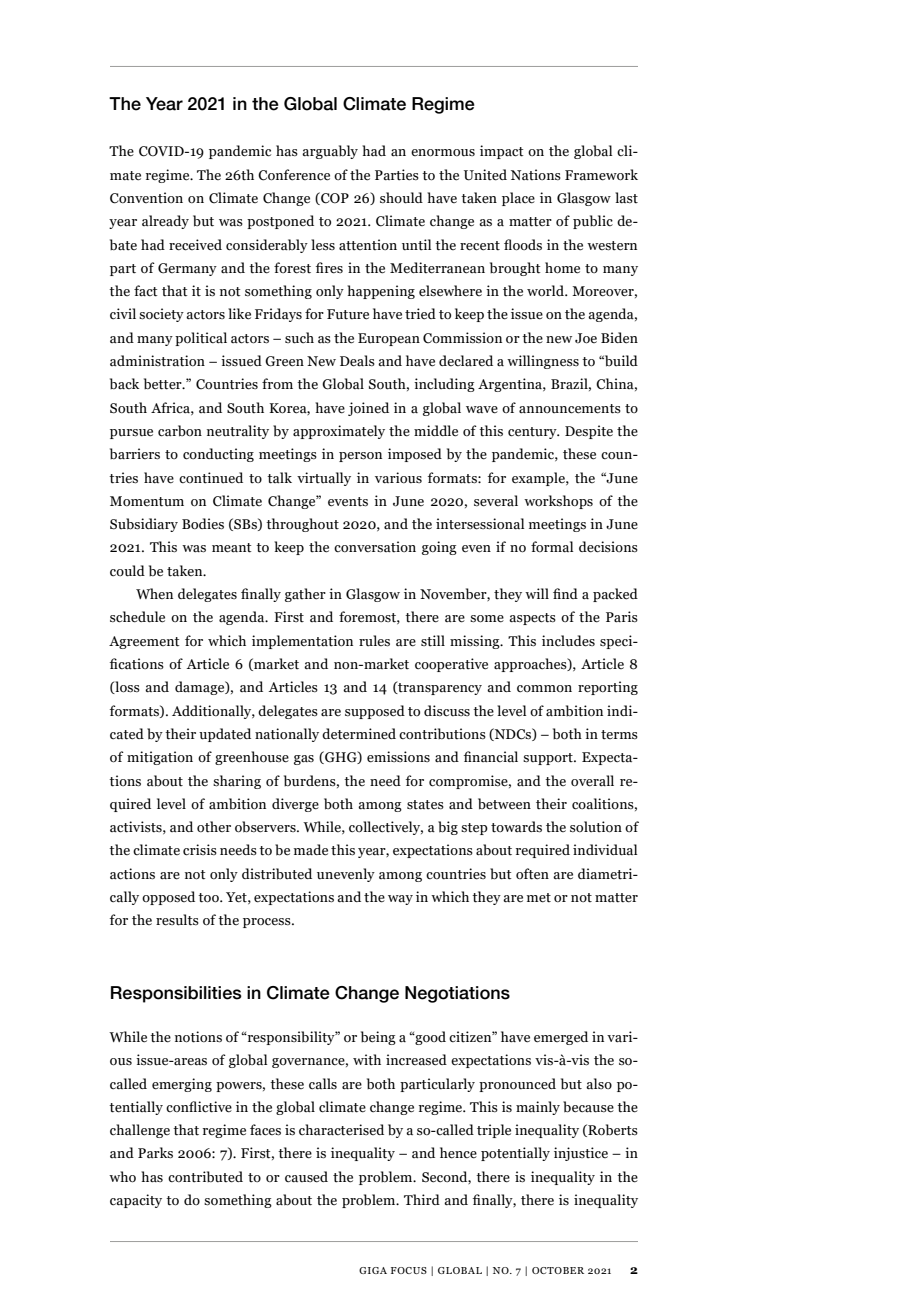  What do you see at coordinates (136, 1201) in the screenshot?
I see `capacity` at bounding box center [136, 1201].
